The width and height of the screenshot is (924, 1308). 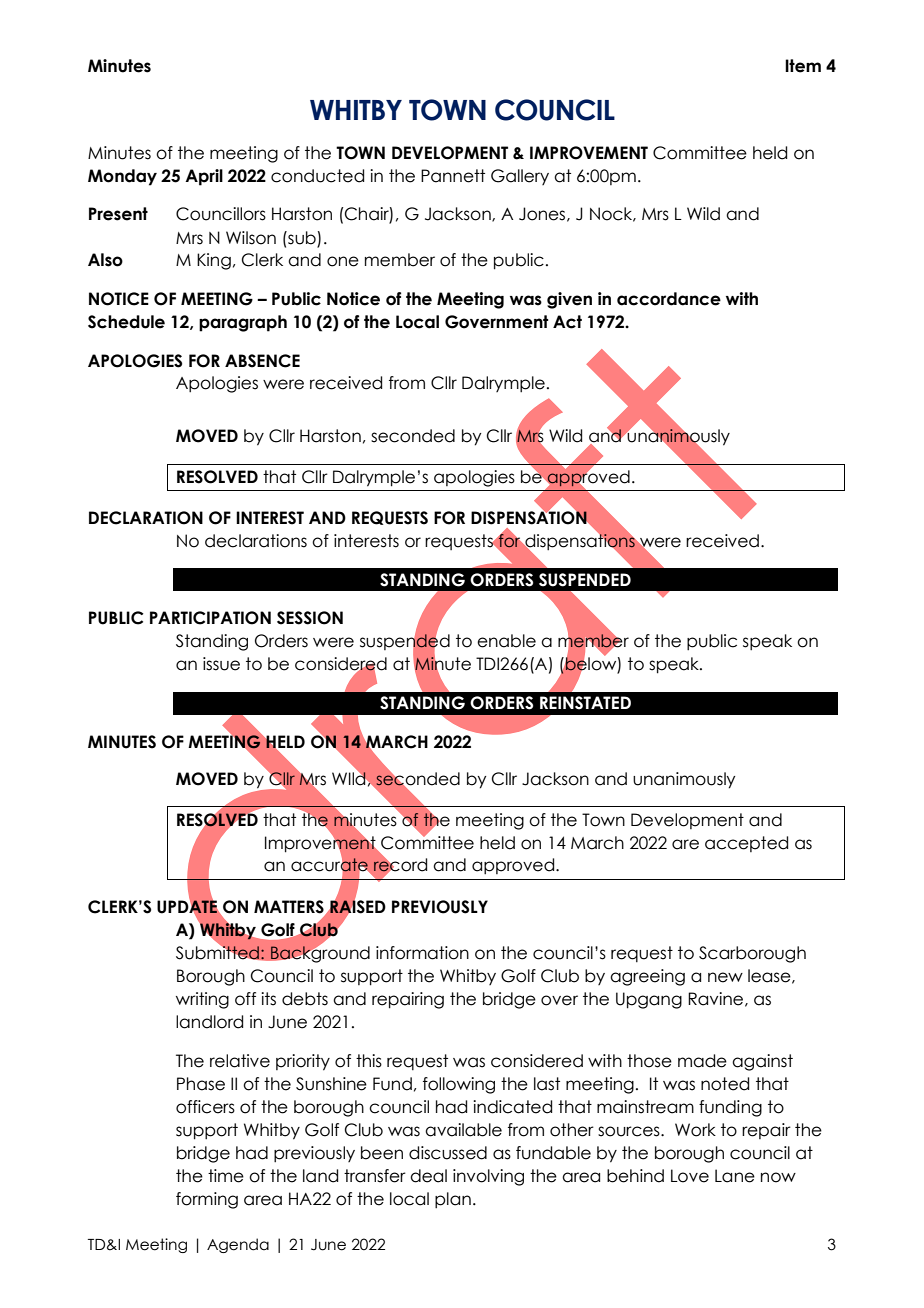 I want to click on information, so click(x=422, y=953).
